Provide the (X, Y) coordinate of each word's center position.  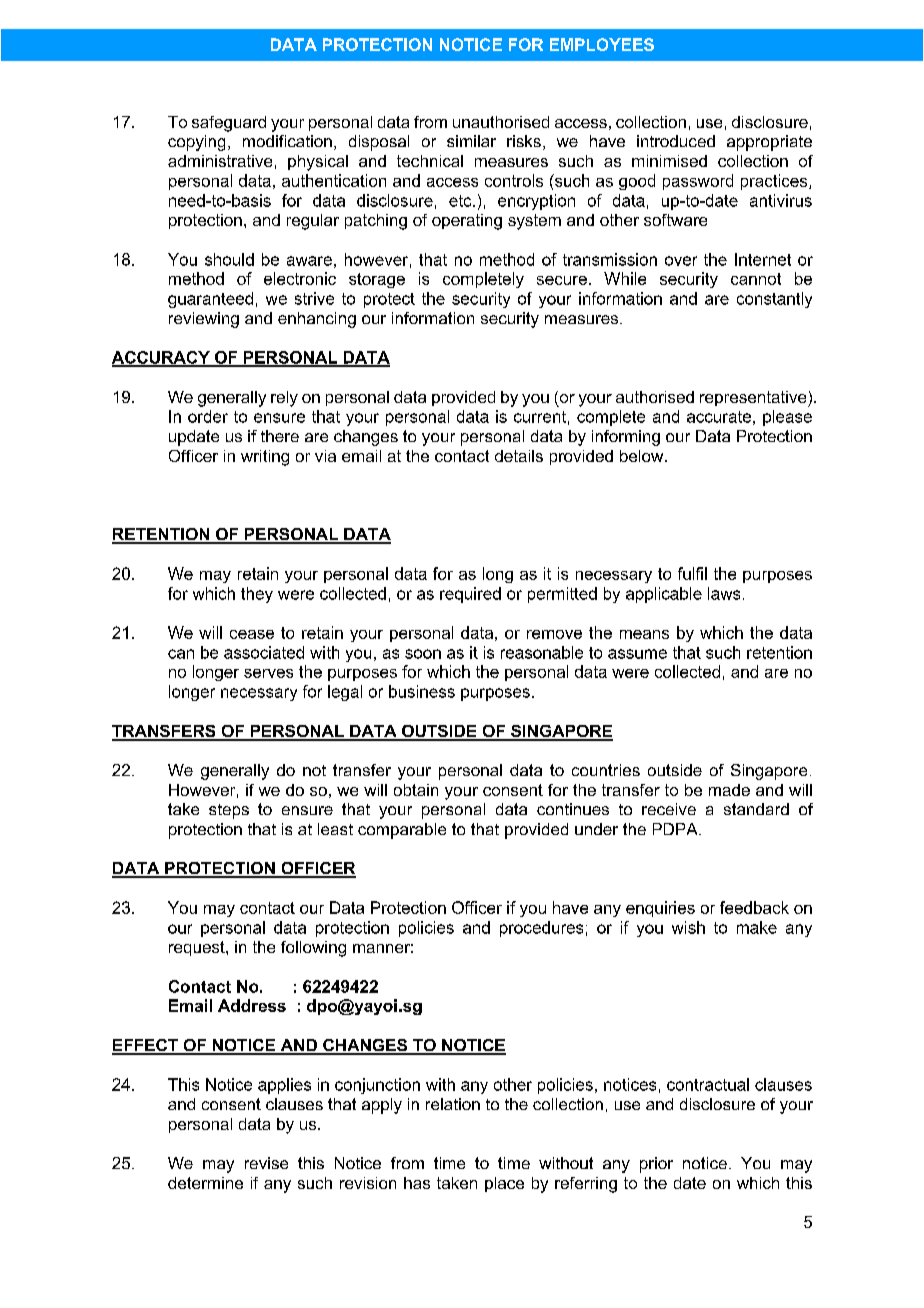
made (729, 790)
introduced (676, 141)
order (208, 416)
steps (229, 811)
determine (205, 1183)
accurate (719, 417)
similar (471, 141)
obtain (416, 790)
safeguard (229, 124)
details (519, 456)
